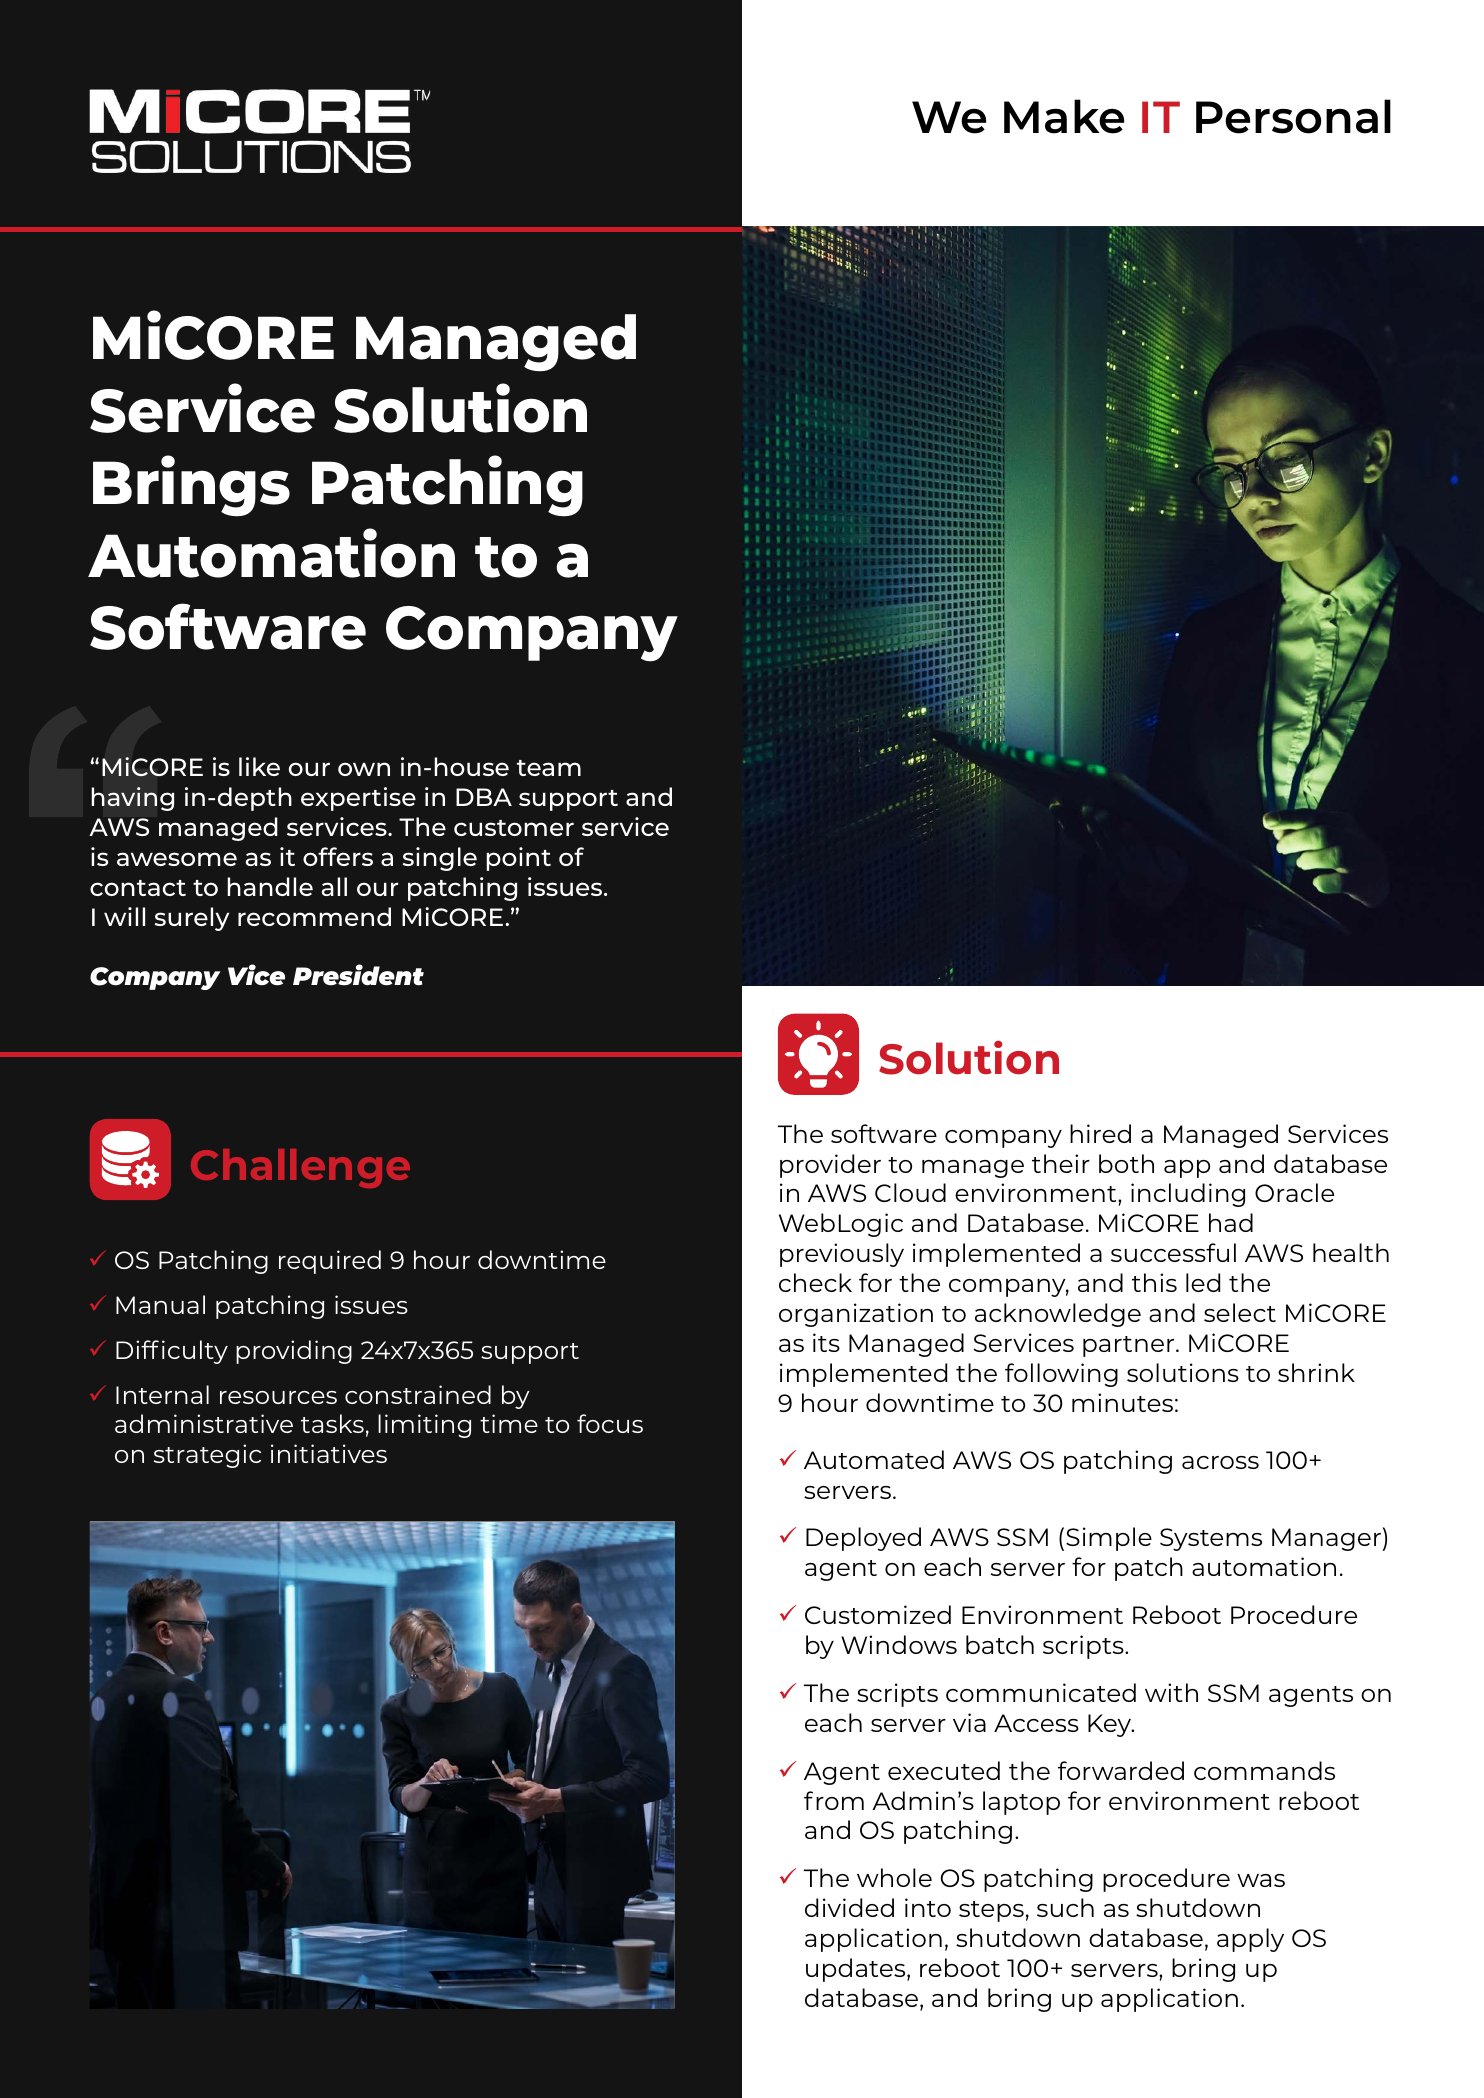 This screenshot has width=1484, height=2098. I want to click on hired, so click(1100, 1133).
